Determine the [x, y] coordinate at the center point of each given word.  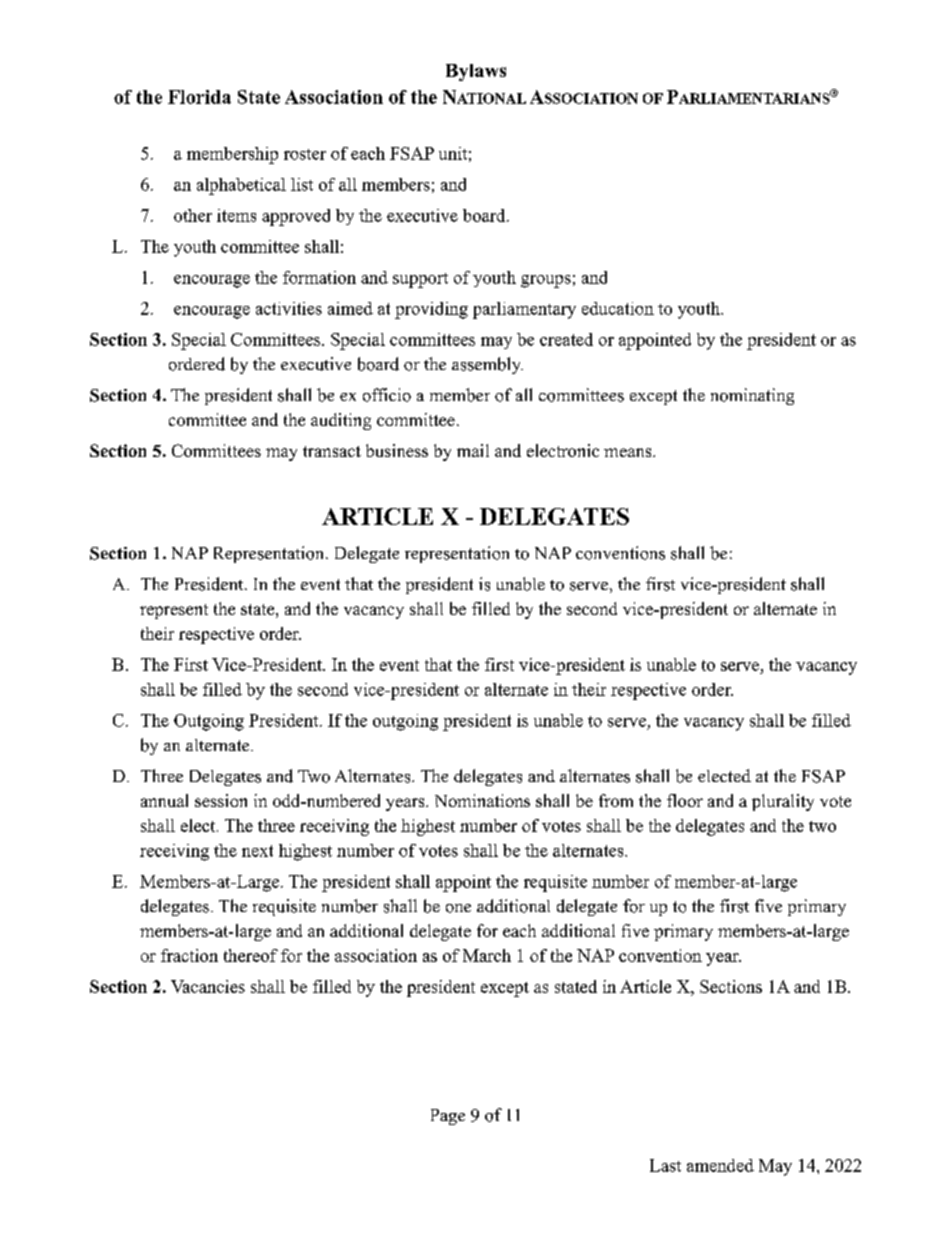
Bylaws [476, 72]
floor [685, 800]
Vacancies [208, 986]
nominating [752, 396]
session [221, 800]
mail [473, 450]
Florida [199, 97]
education [618, 308]
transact [332, 451]
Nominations [482, 800]
